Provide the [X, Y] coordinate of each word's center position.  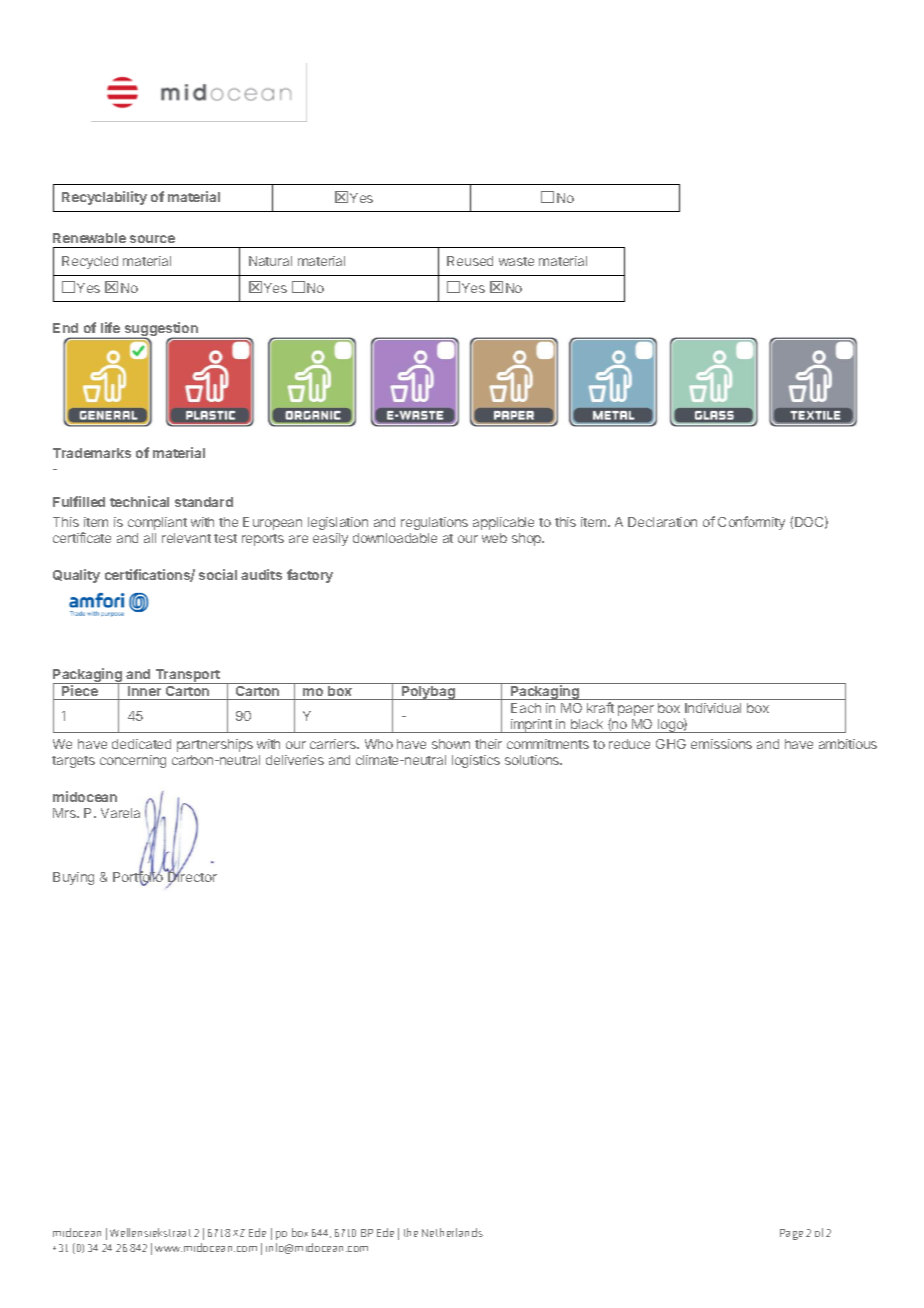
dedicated [141, 744]
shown [451, 744]
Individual [713, 708]
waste [516, 261]
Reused [470, 261]
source [152, 239]
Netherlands [452, 1232]
